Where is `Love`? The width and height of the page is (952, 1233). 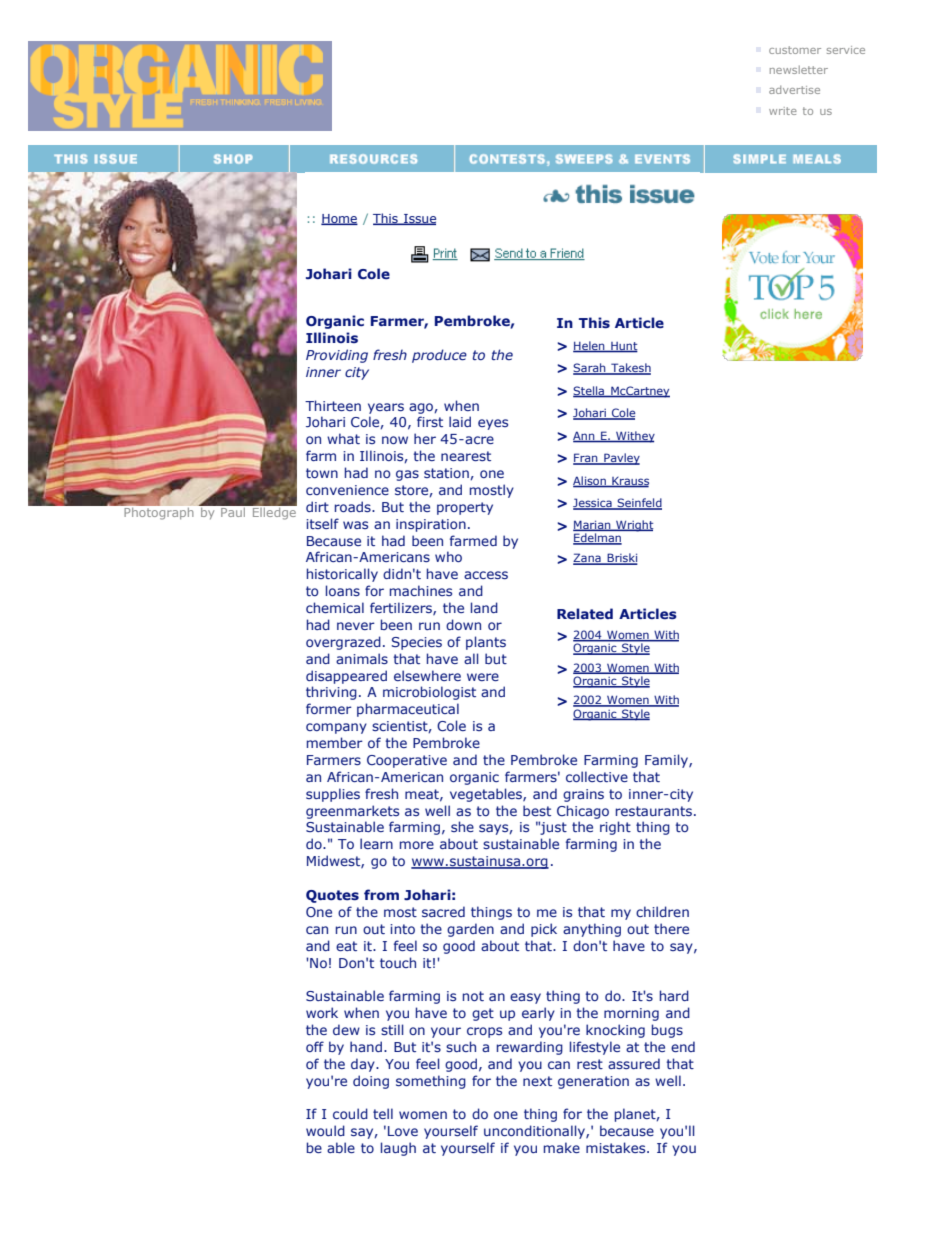
Love is located at coordinates (403, 1131).
